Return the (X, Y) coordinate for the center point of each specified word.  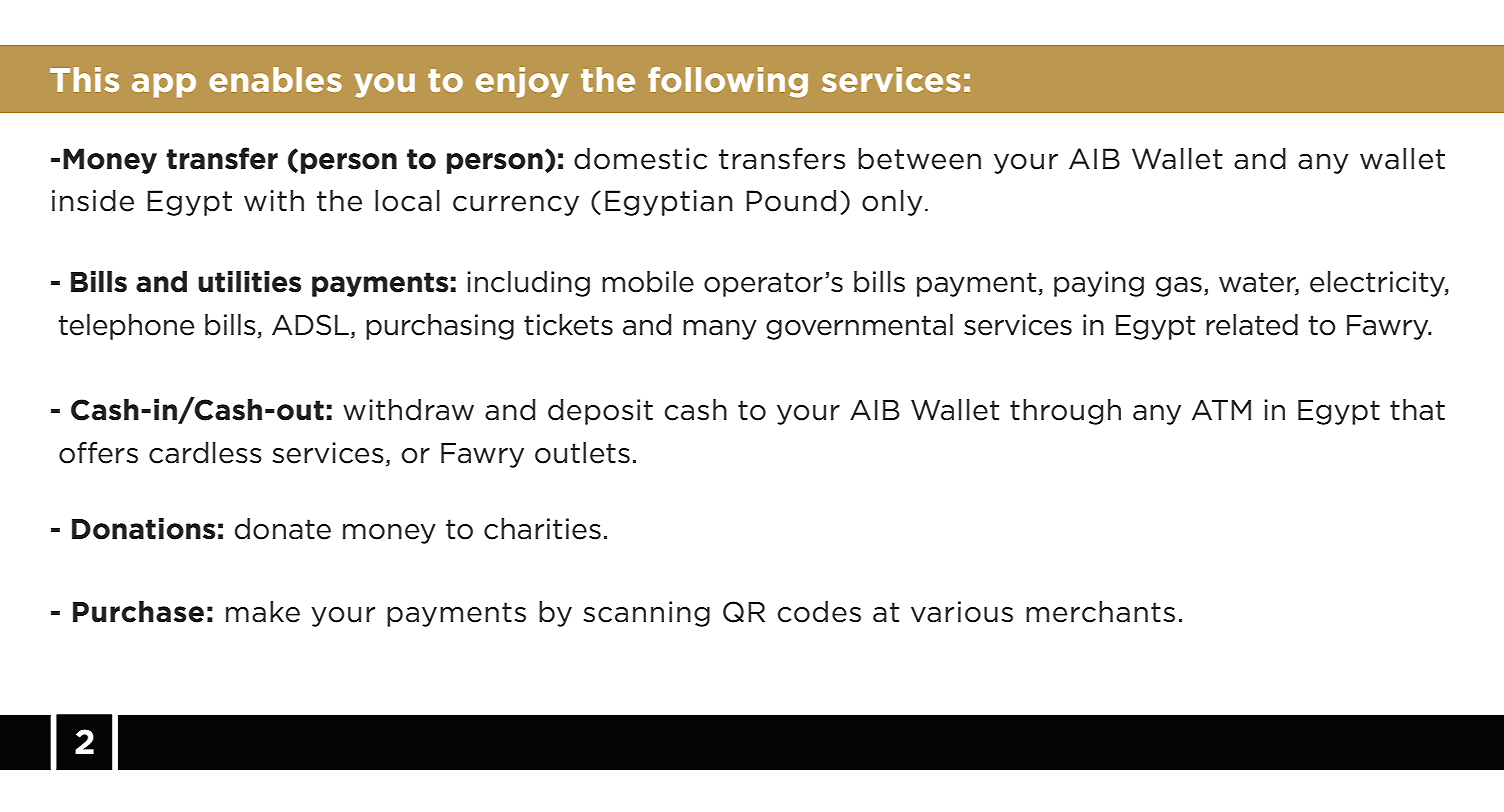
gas (1179, 287)
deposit (600, 412)
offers (98, 453)
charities (542, 529)
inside (93, 201)
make (263, 612)
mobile (648, 282)
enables (275, 79)
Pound (791, 201)
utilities (249, 282)
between (919, 159)
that (1417, 410)
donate (283, 529)
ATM (1221, 409)
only (892, 203)
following (728, 82)
